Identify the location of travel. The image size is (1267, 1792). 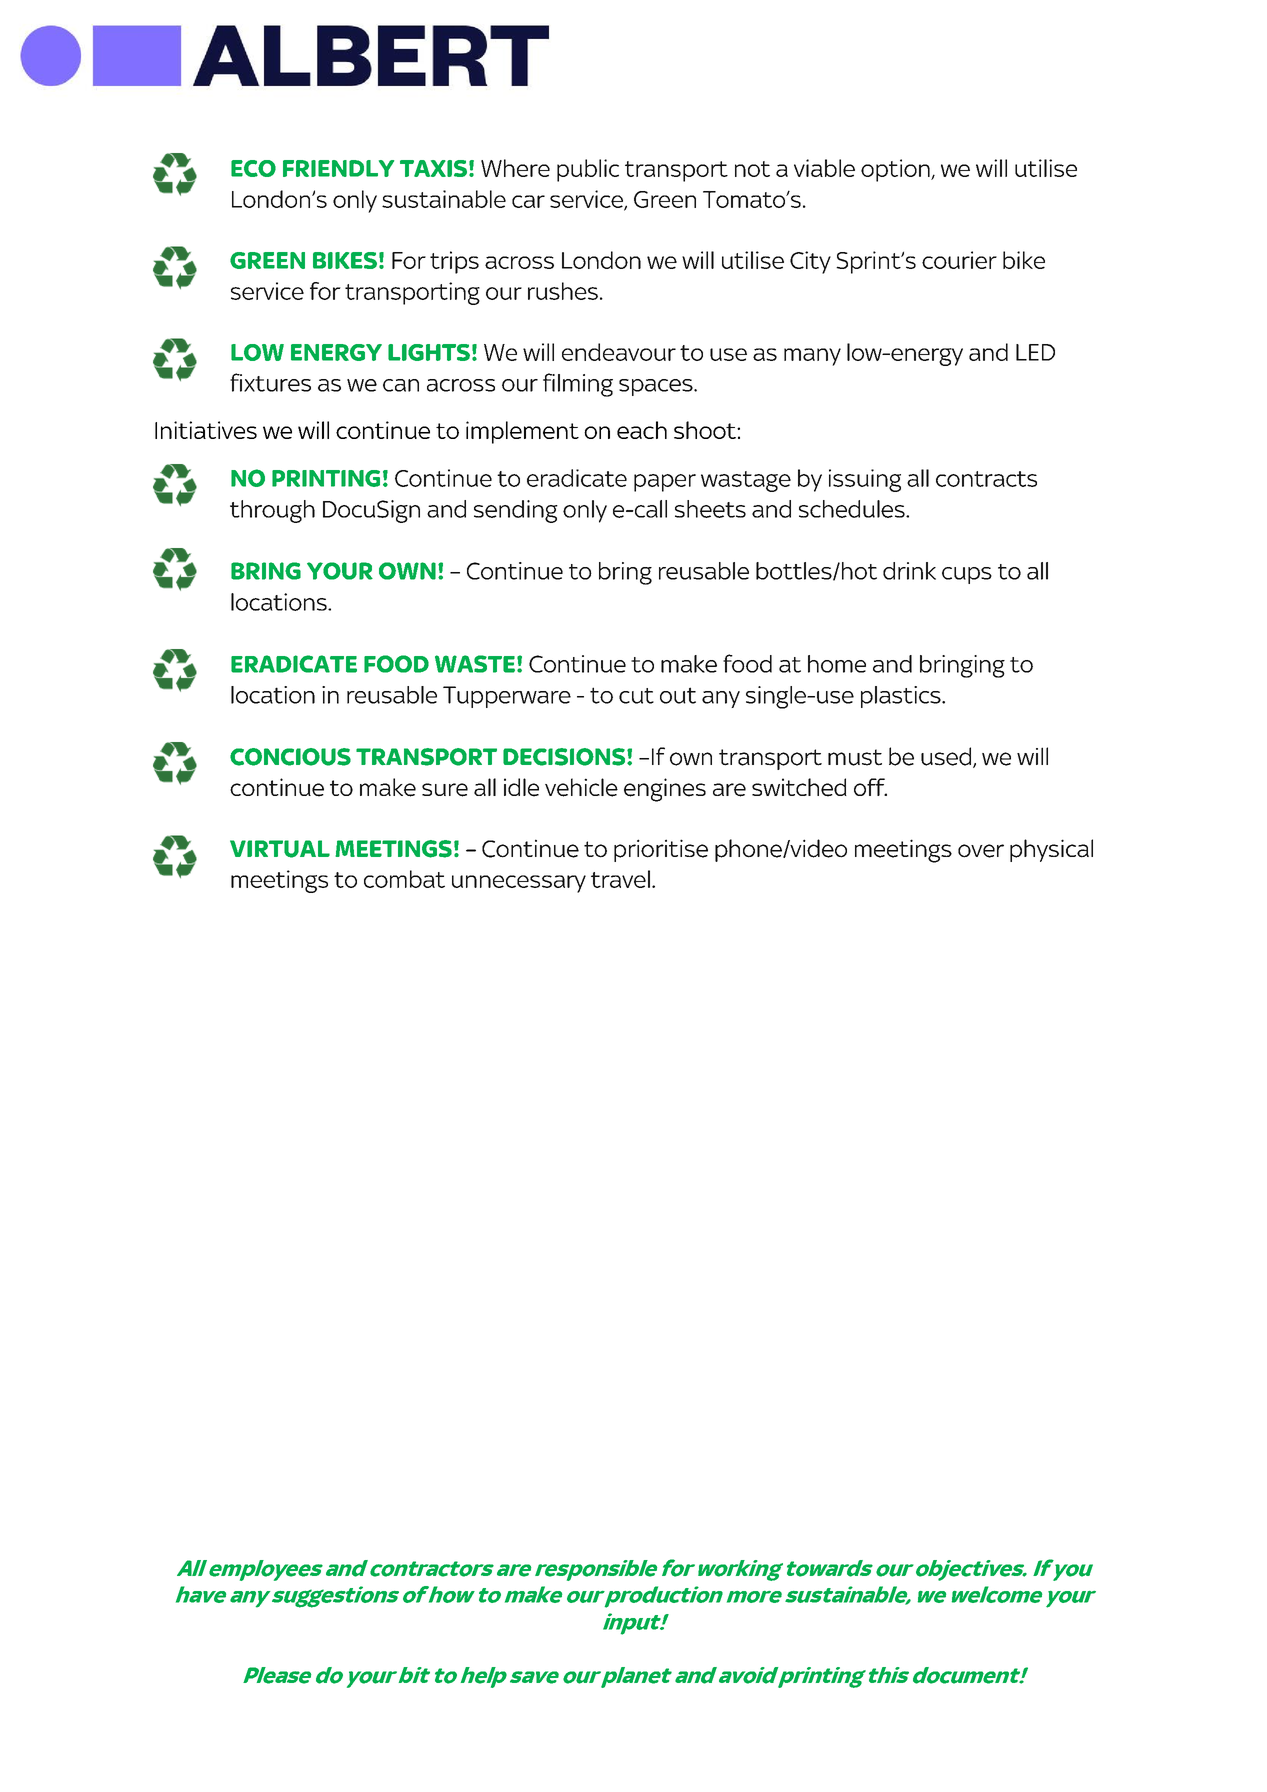
(620, 879).
